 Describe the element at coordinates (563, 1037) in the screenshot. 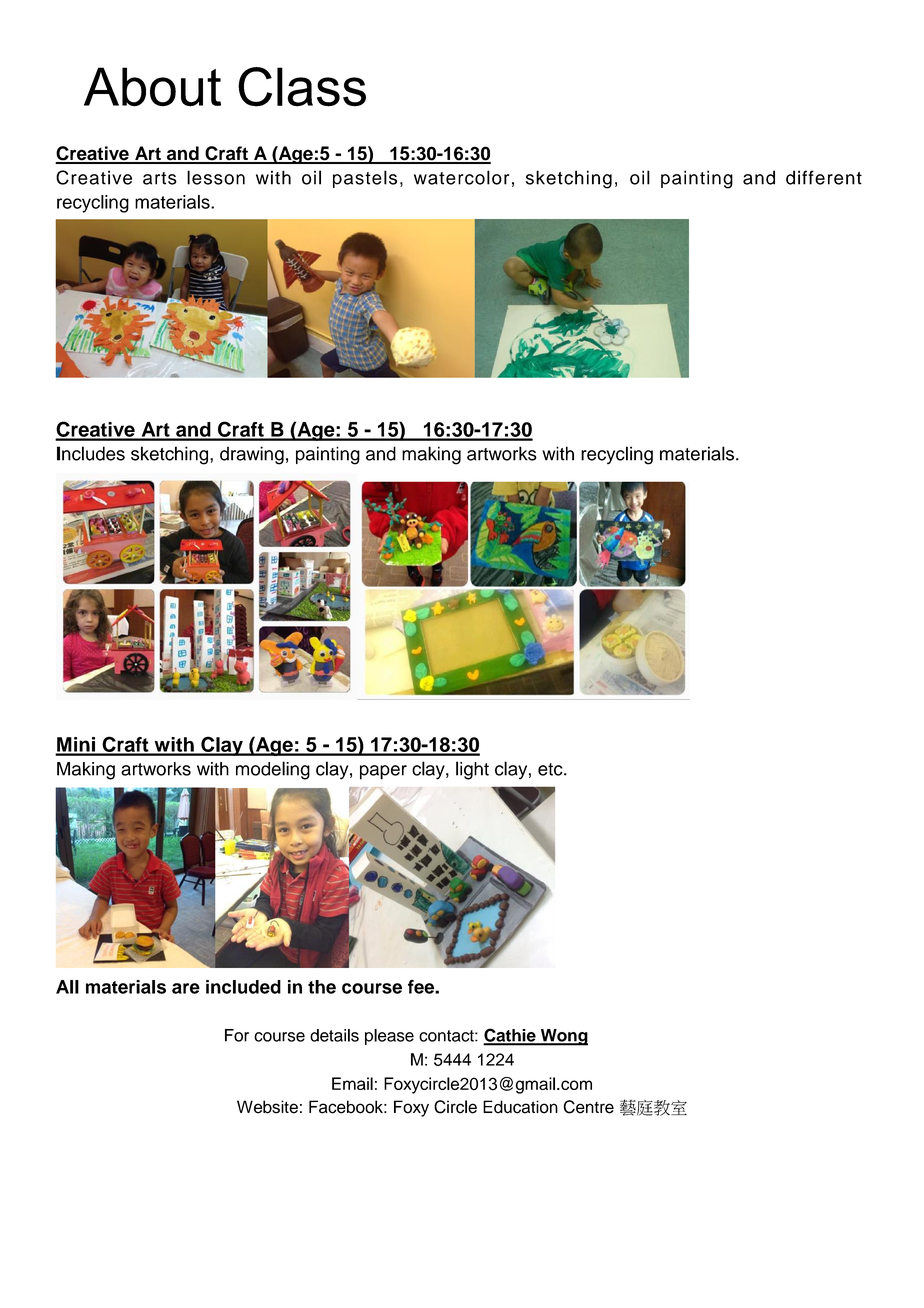

I see `Wong` at that location.
